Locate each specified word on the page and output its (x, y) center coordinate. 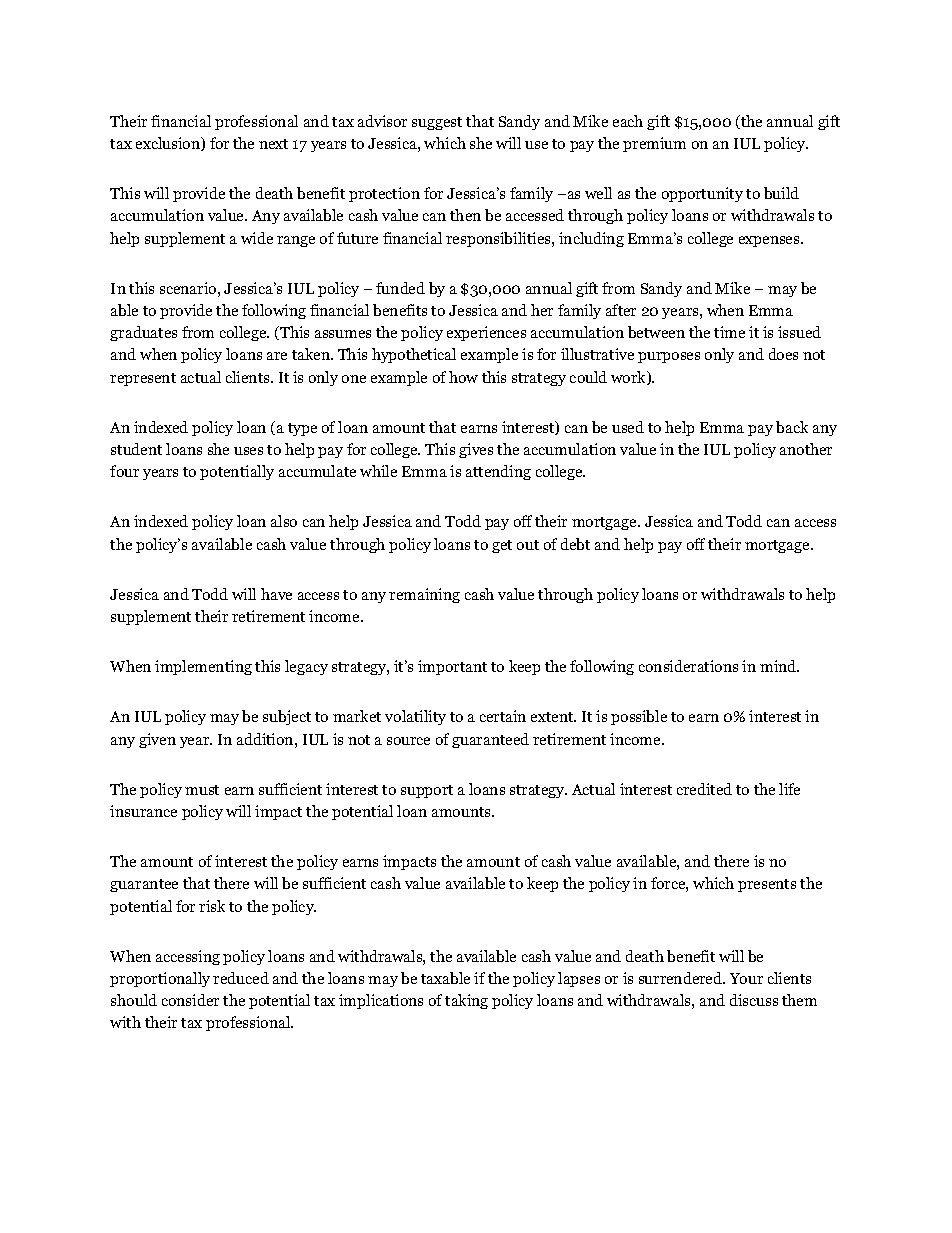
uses (248, 451)
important (452, 667)
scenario (188, 288)
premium (654, 144)
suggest (437, 123)
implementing (203, 667)
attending (498, 472)
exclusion (169, 144)
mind (779, 666)
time (729, 332)
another (806, 449)
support (427, 791)
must (202, 790)
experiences (486, 333)
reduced (241, 978)
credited (704, 789)
